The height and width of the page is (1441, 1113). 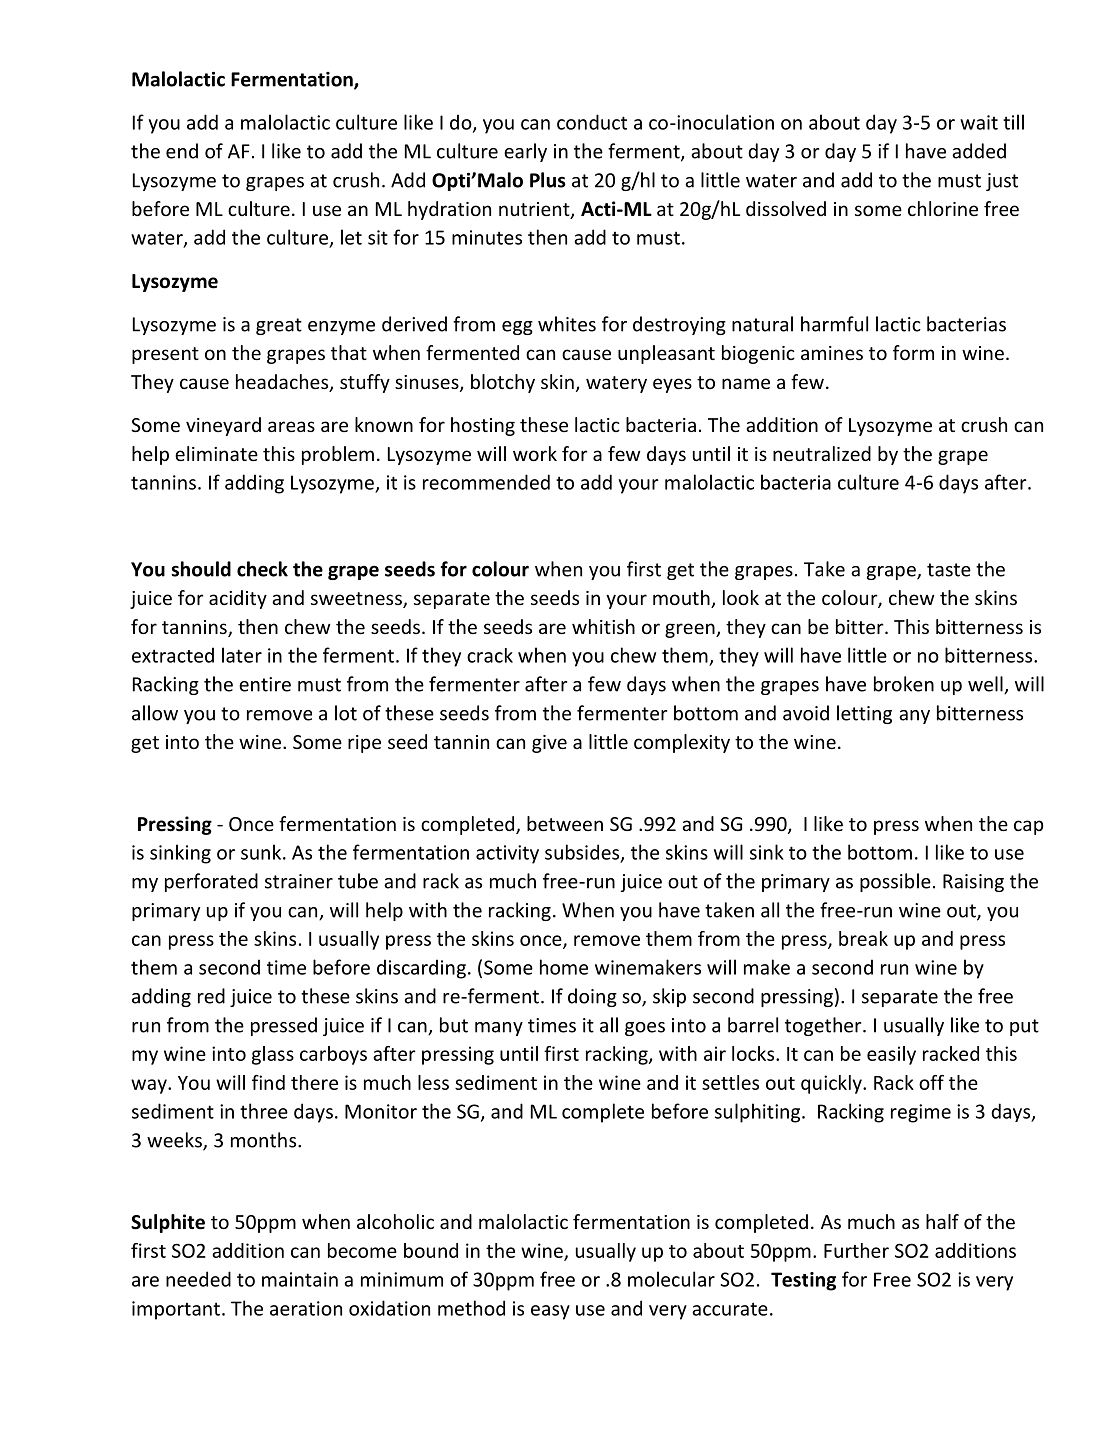 I want to click on easily, so click(x=891, y=1055).
